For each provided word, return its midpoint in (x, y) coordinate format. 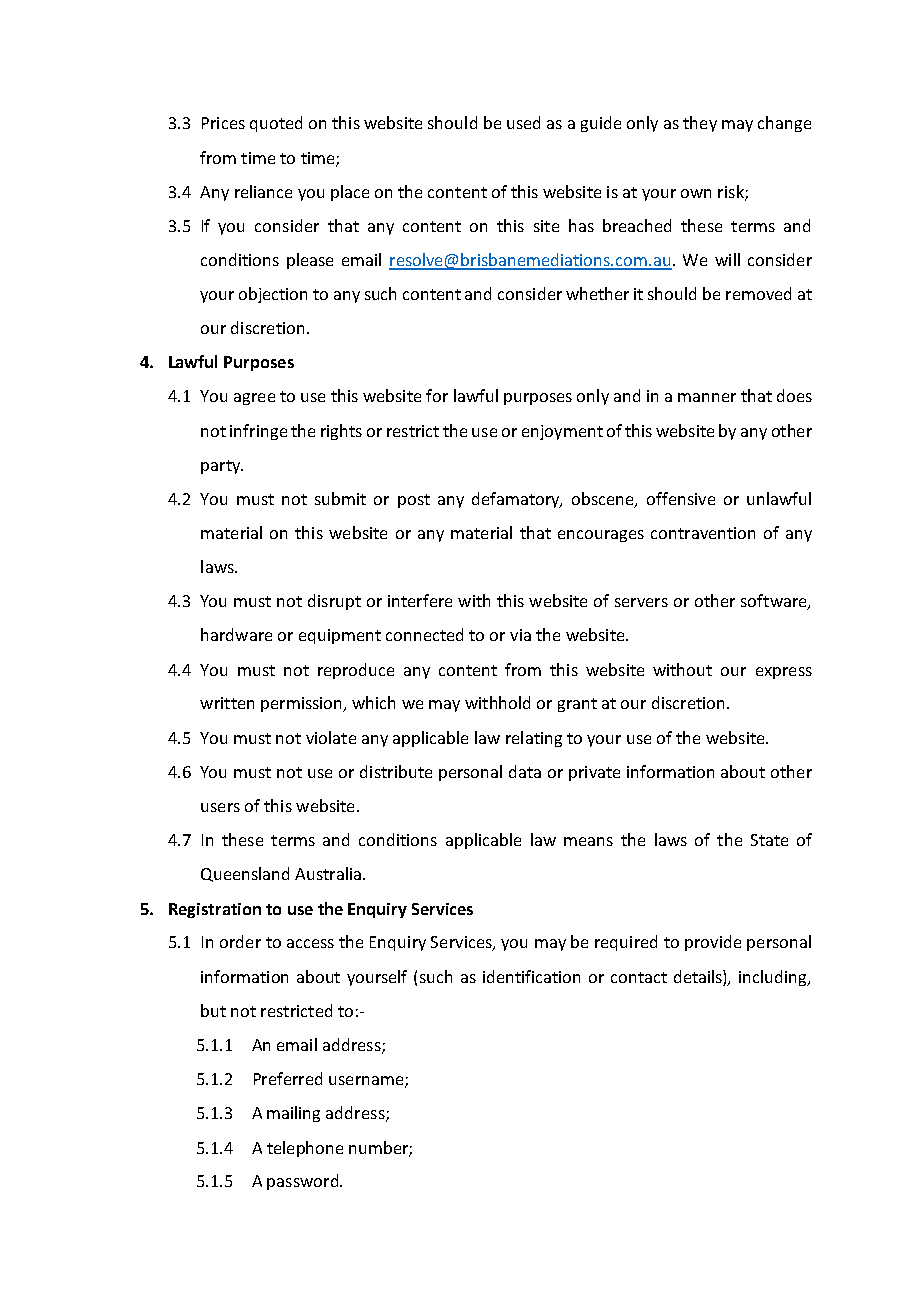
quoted (276, 124)
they (700, 124)
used (523, 122)
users (220, 807)
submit (340, 498)
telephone (305, 1149)
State (769, 840)
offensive (681, 498)
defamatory (517, 500)
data (525, 771)
